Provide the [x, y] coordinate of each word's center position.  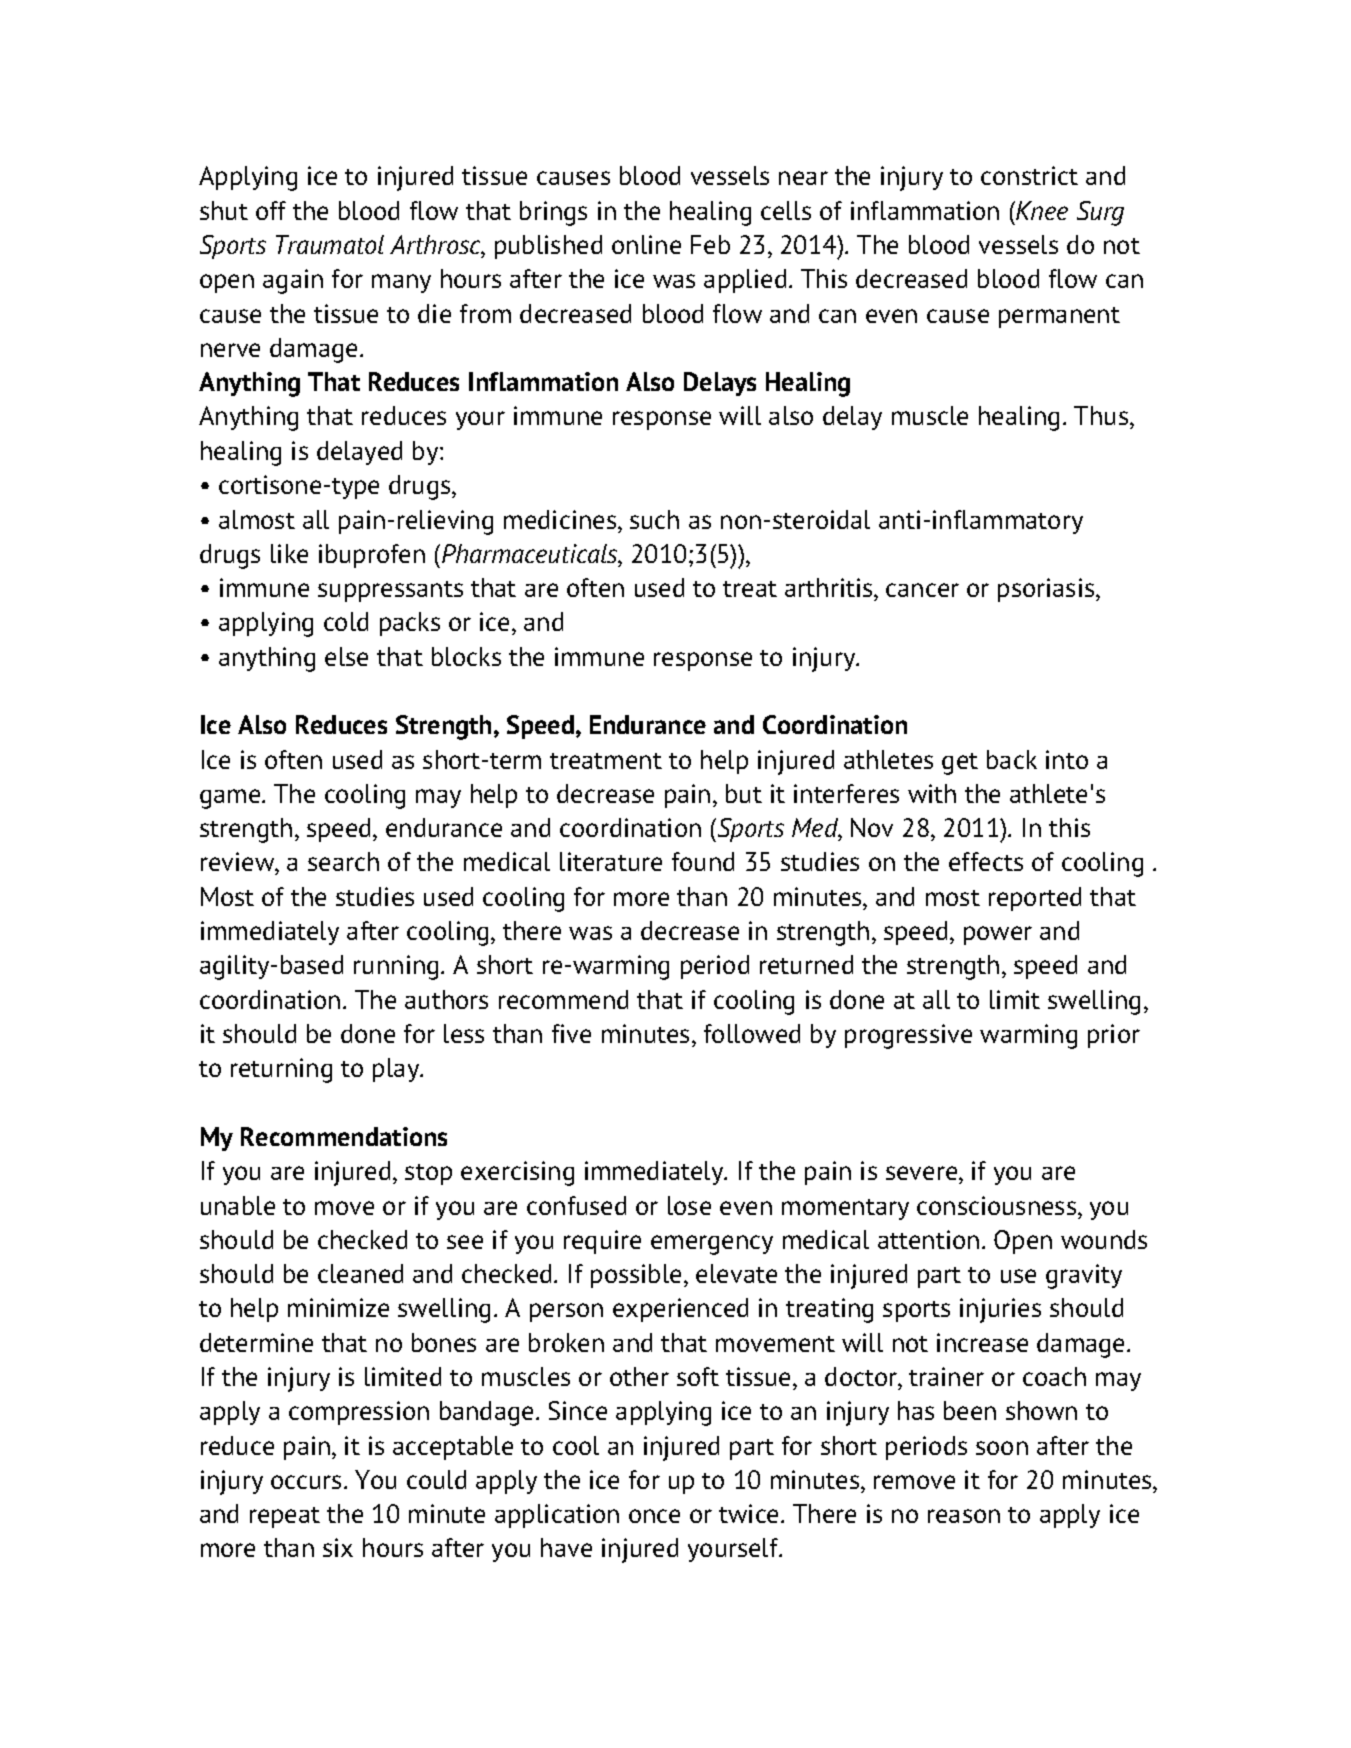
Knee [1041, 210]
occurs [306, 1482]
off [271, 210]
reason [964, 1516]
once [654, 1516]
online [646, 244]
